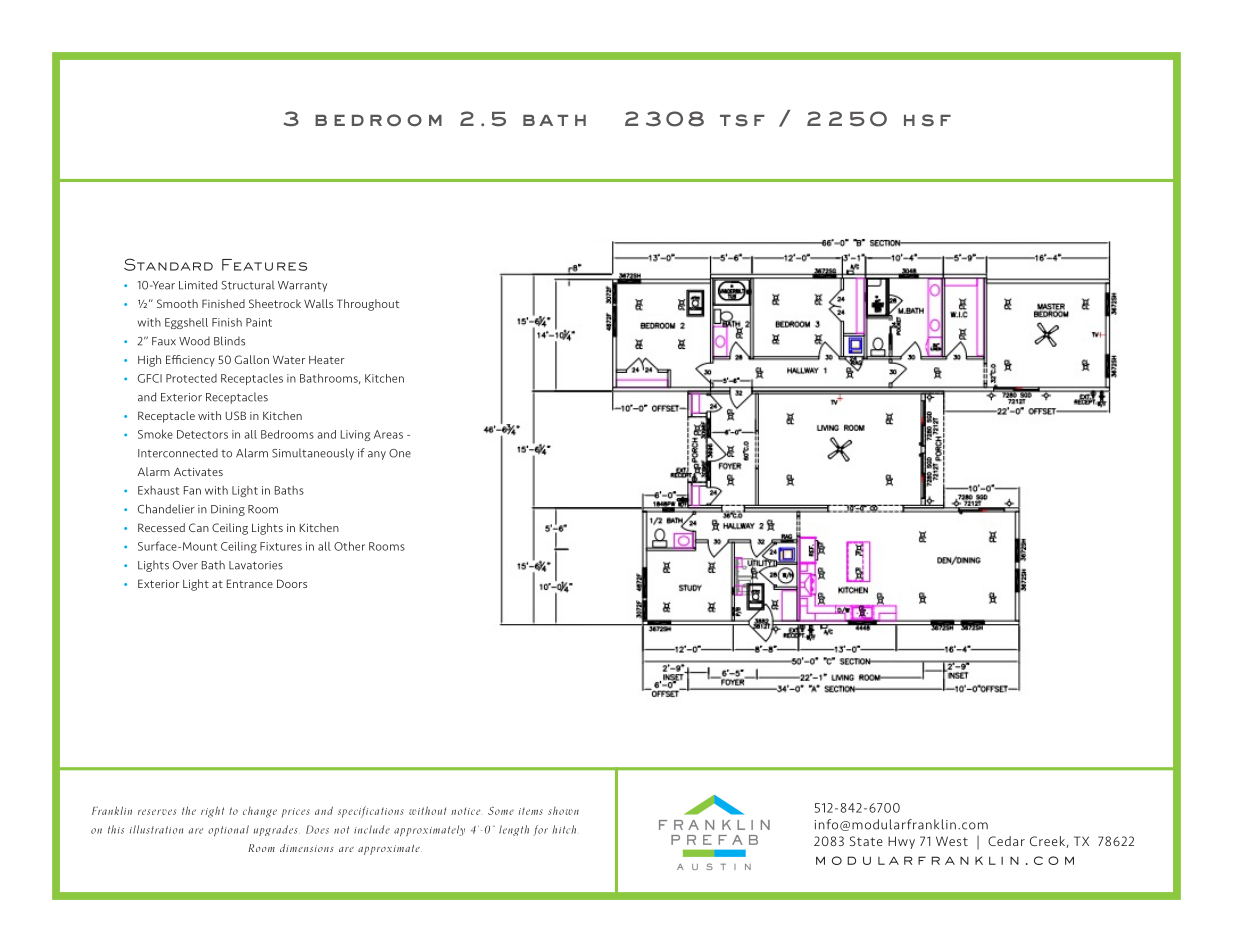 The width and height of the document is (1233, 952). What do you see at coordinates (400, 453) in the document?
I see `One` at bounding box center [400, 453].
